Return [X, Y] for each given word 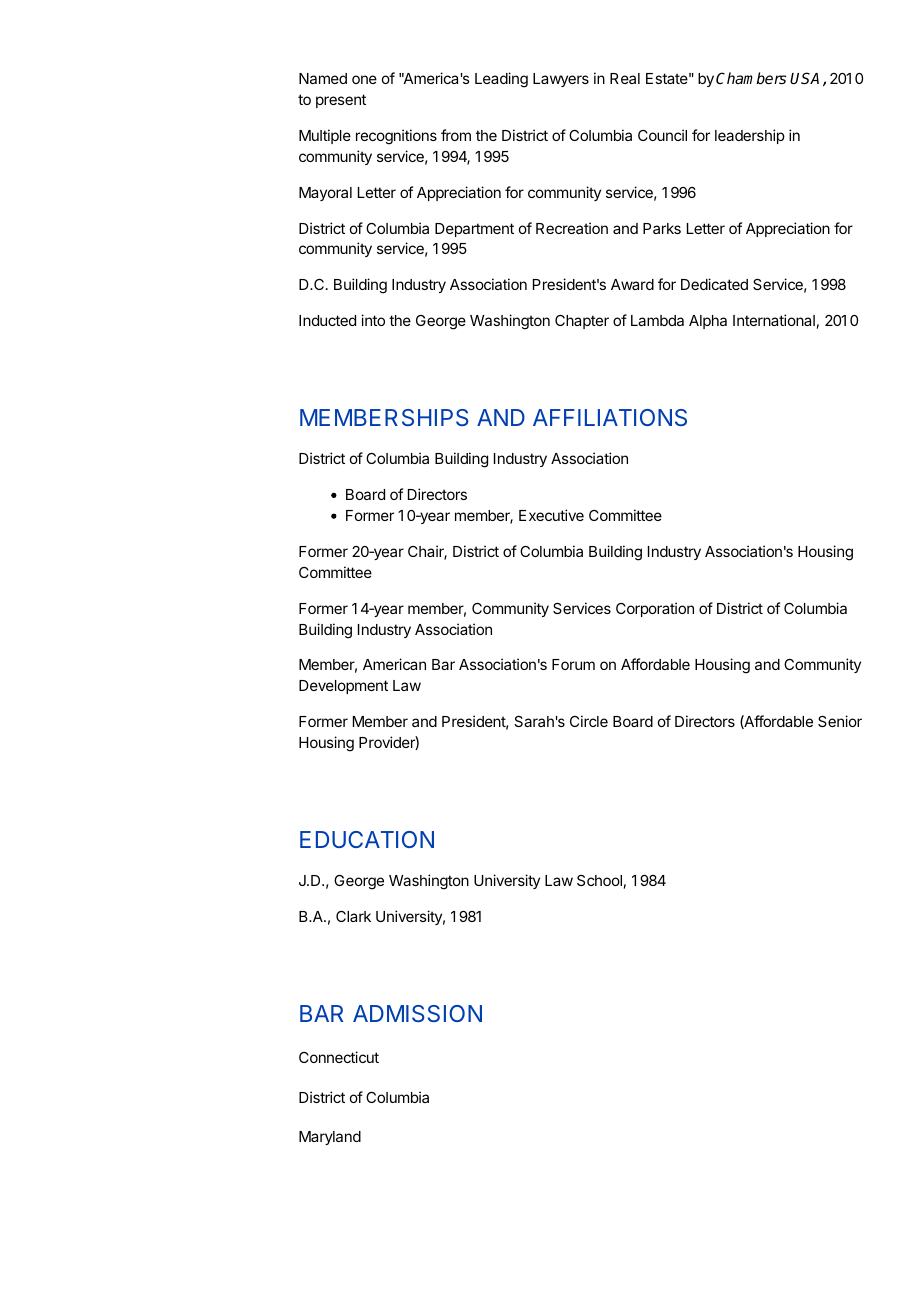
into [373, 320]
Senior [840, 721]
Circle [589, 721]
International [774, 320]
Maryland [330, 1138]
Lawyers [561, 80]
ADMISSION [417, 1013]
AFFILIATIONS [610, 417]
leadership [750, 136]
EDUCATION [367, 839]
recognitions [396, 137]
